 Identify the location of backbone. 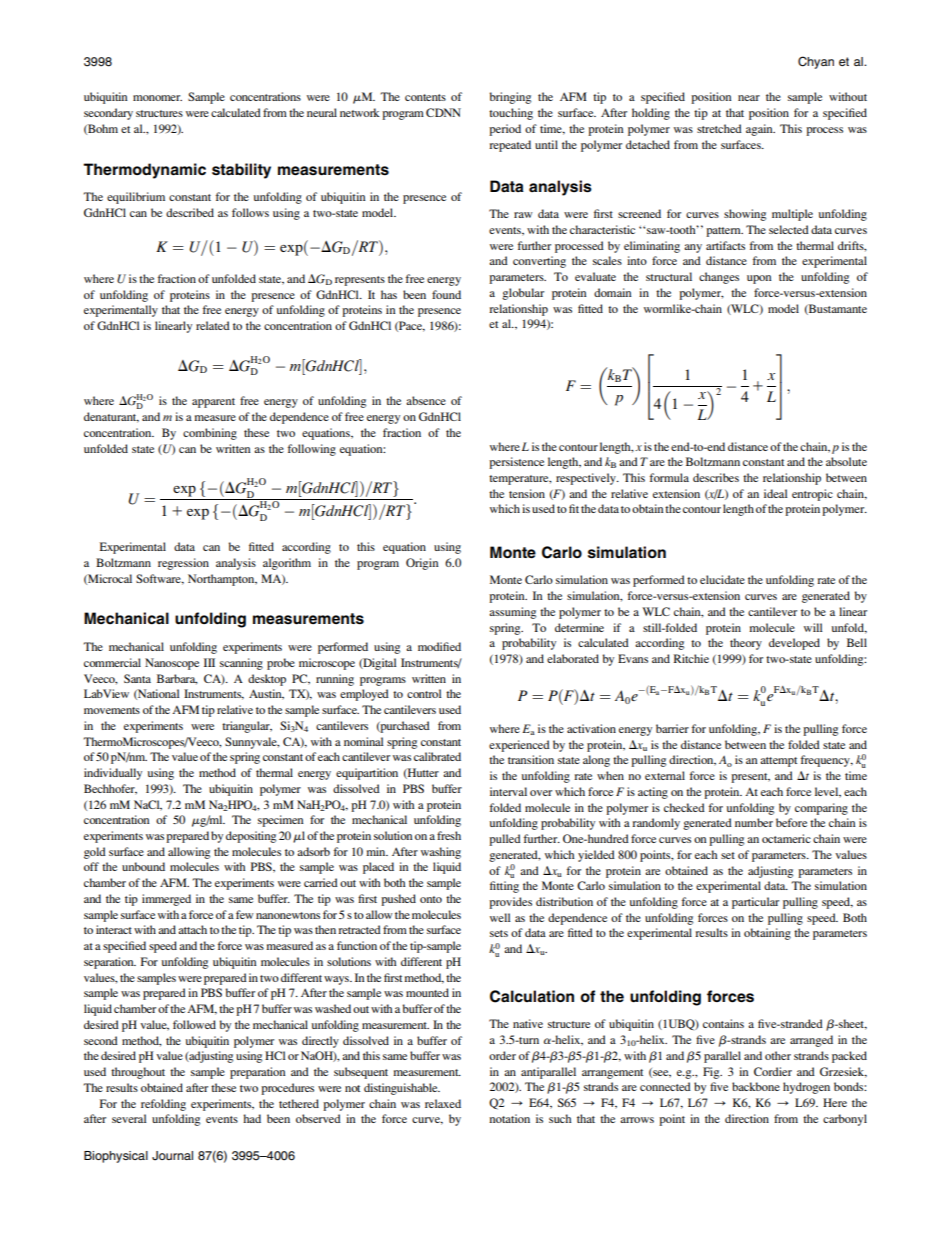
(756, 1086).
